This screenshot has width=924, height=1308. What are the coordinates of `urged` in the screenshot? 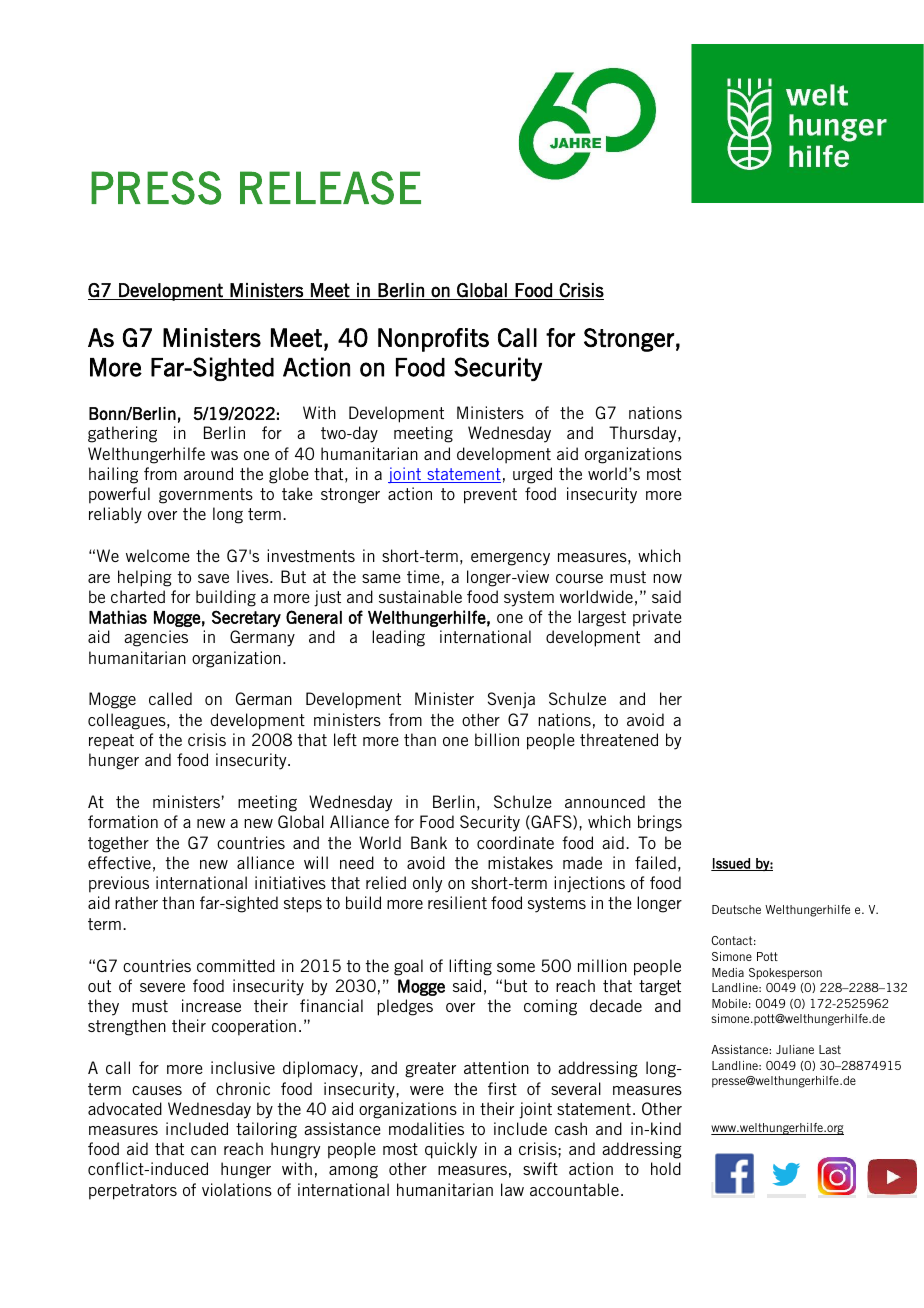 It's located at (532, 475).
